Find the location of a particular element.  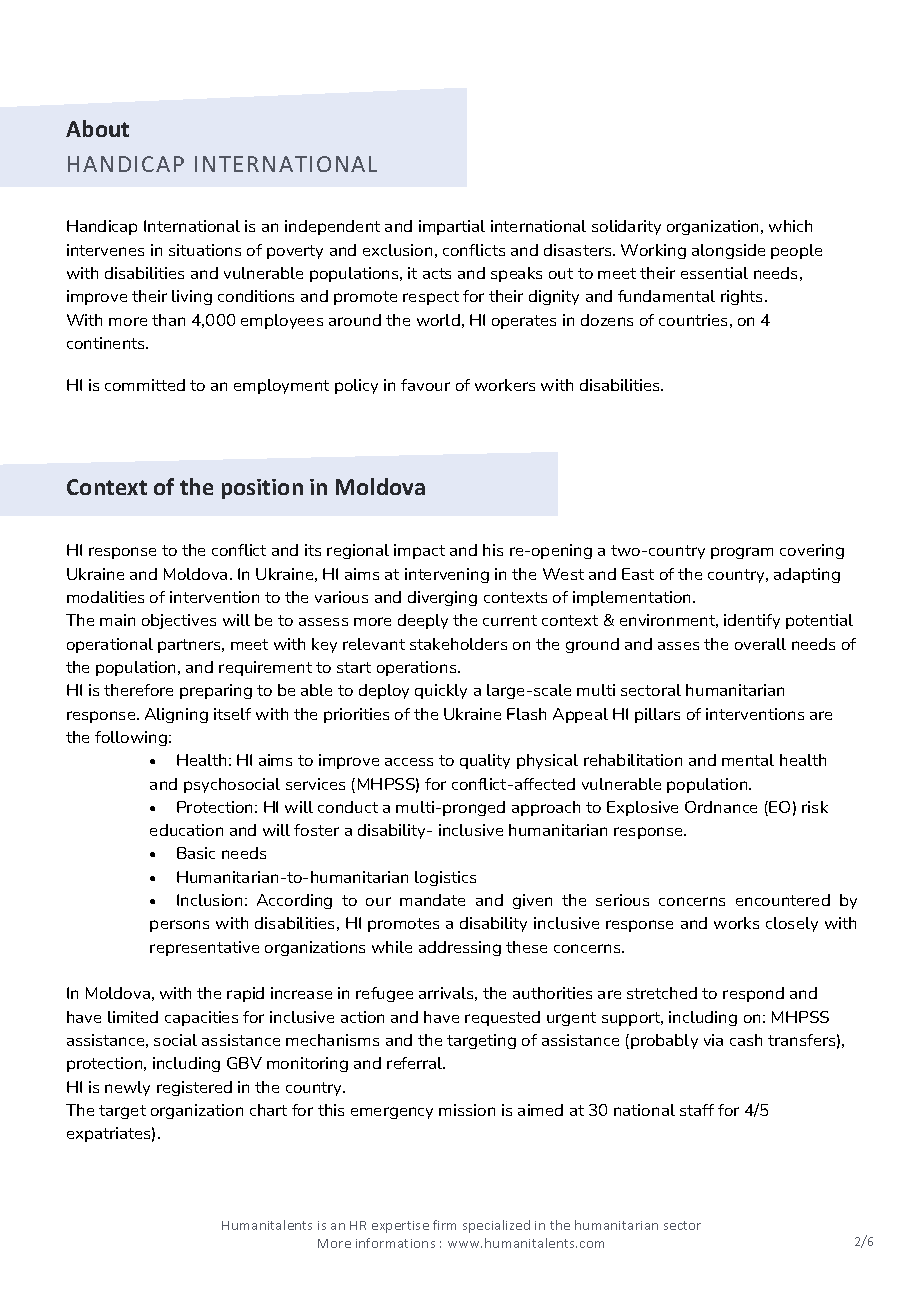

staff is located at coordinates (697, 1110).
